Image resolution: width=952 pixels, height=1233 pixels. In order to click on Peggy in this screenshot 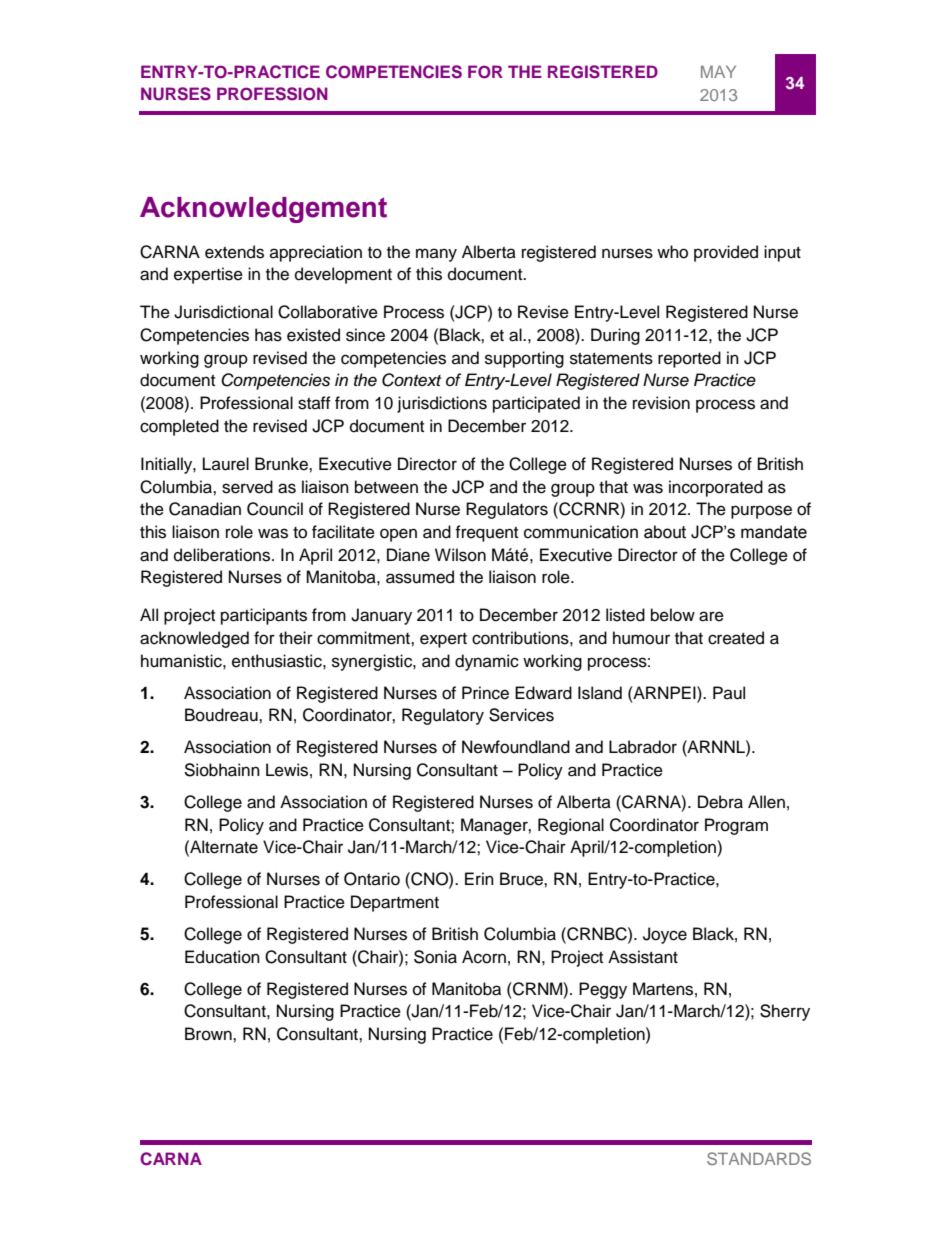, I will do `click(603, 990)`.
